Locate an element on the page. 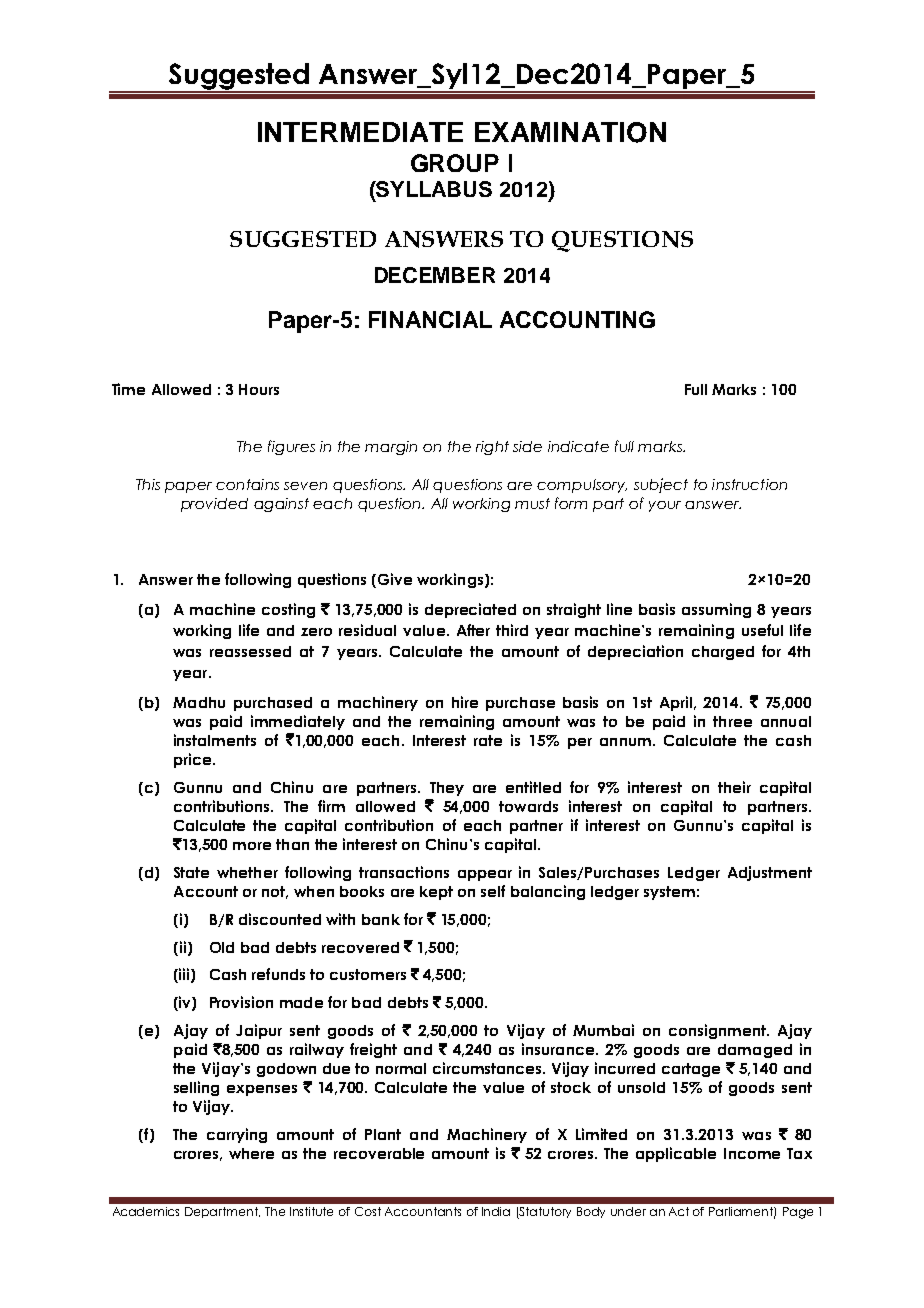 This image has height=1308, width=924. They is located at coordinates (447, 789).
